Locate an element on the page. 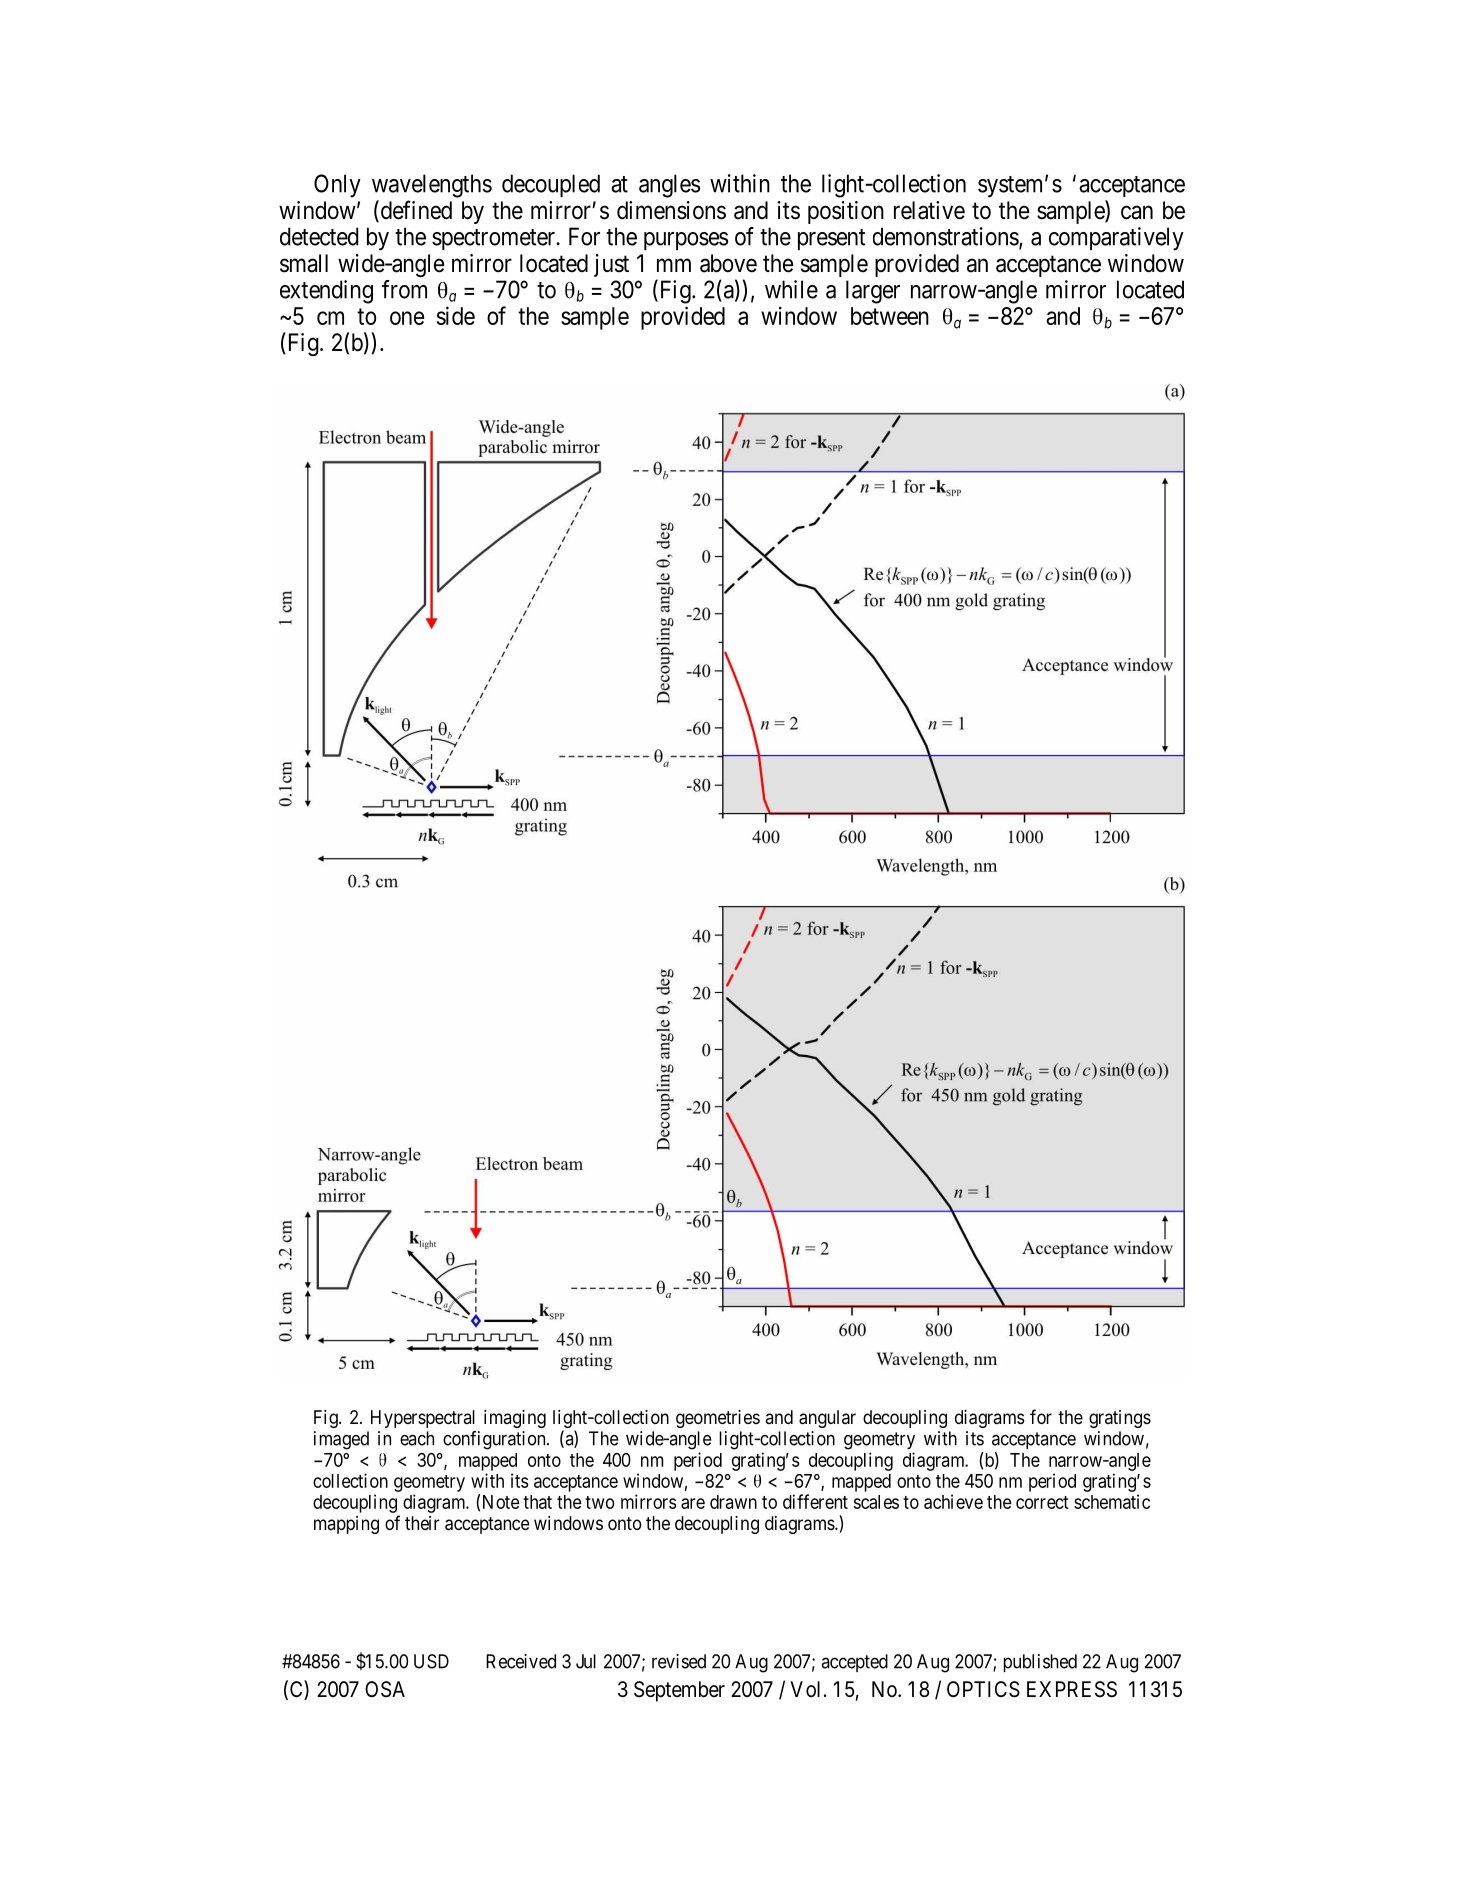 The image size is (1463, 1893). purposes is located at coordinates (686, 241).
